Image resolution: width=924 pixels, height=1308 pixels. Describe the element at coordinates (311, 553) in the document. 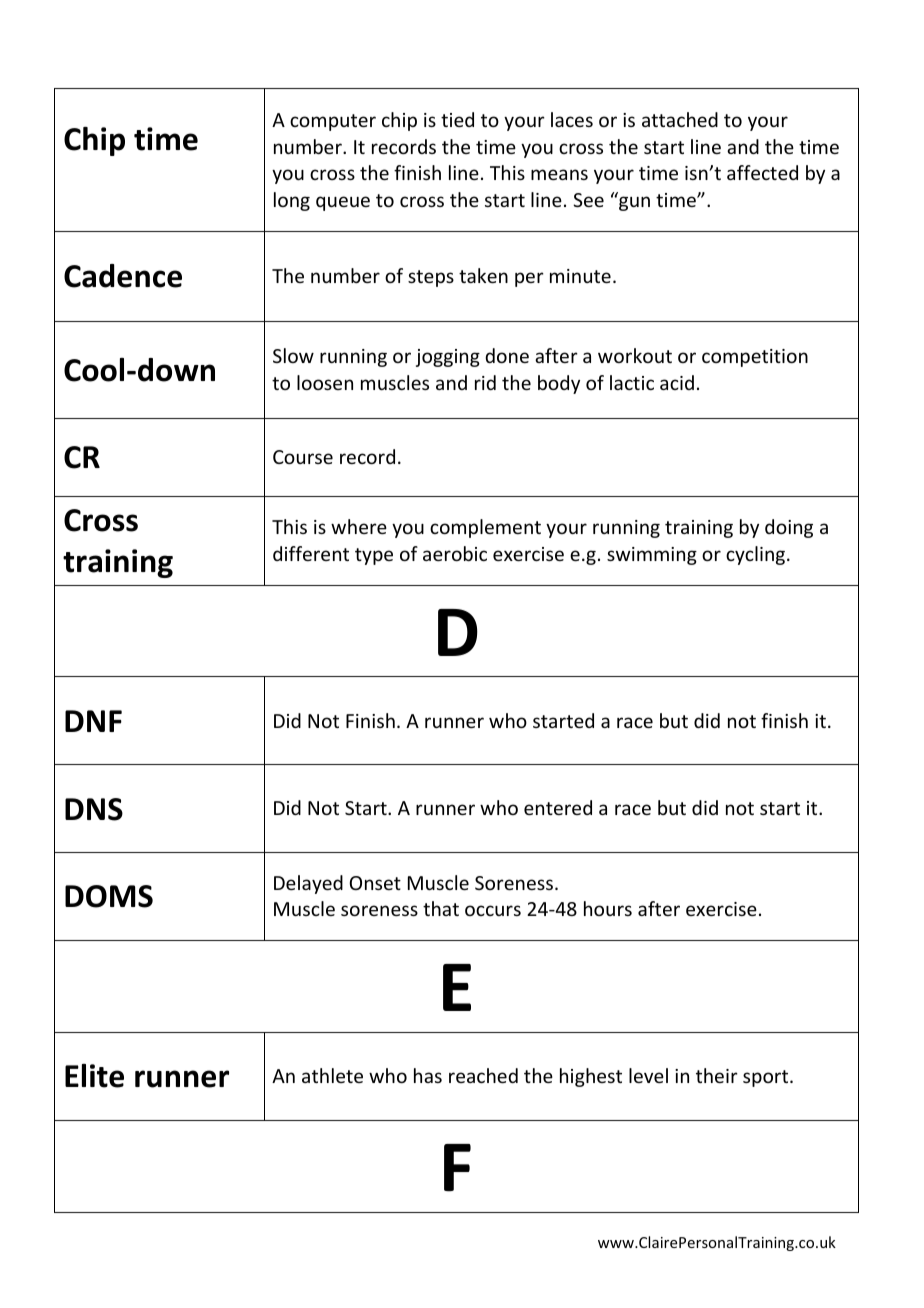

I see `different` at that location.
